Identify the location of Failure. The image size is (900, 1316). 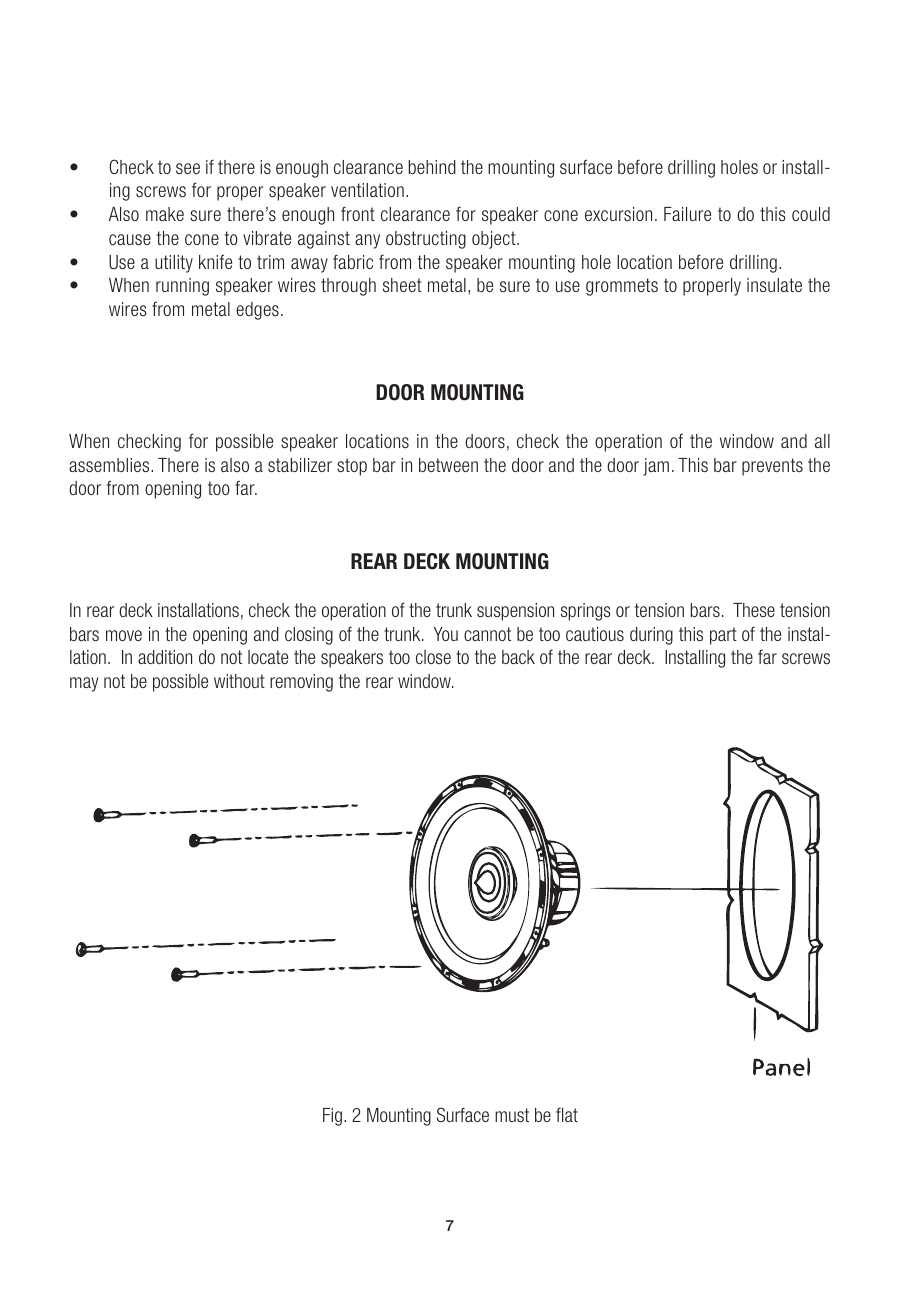
(687, 214).
